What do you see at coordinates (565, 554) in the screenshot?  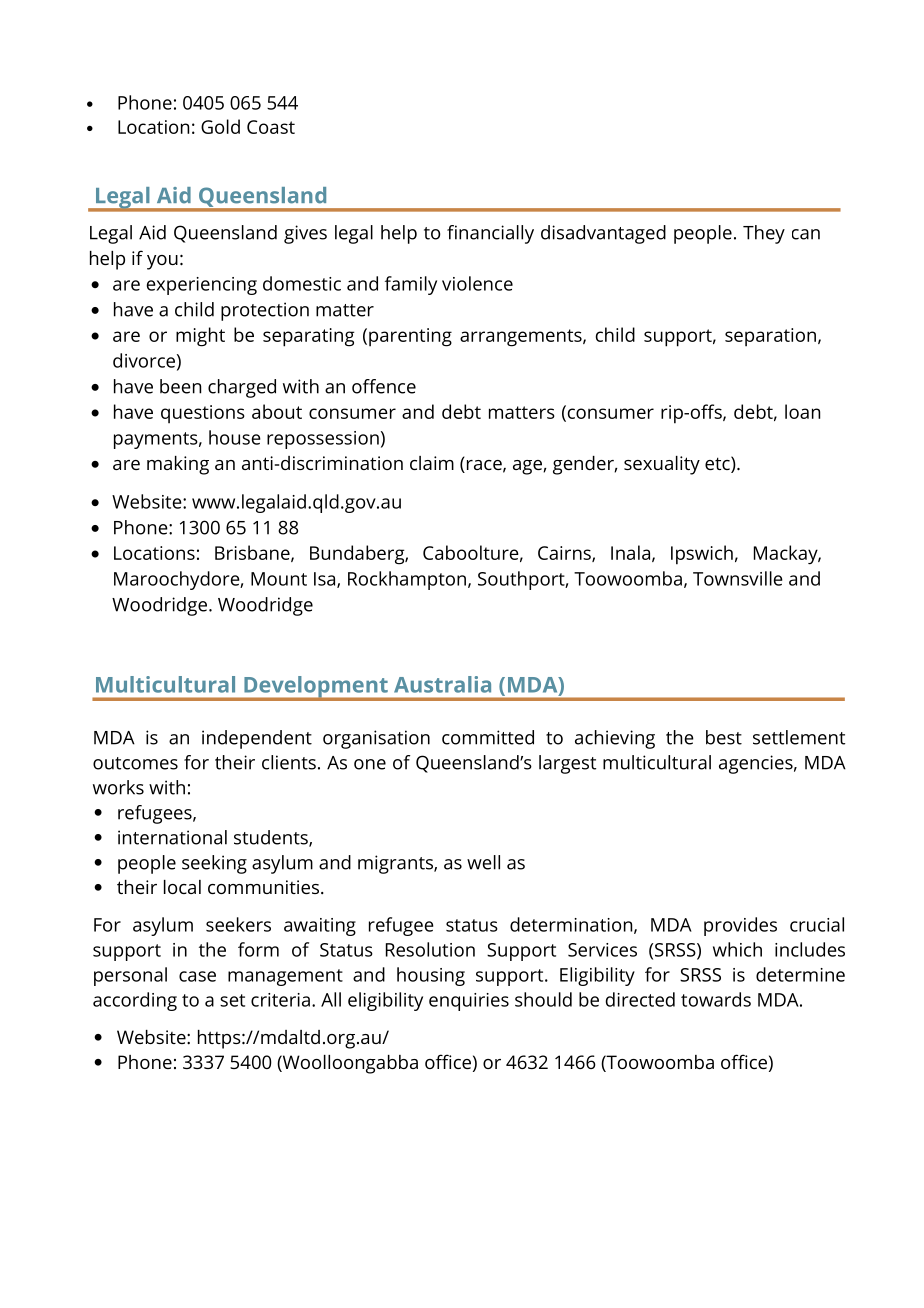 I see `Cairns` at bounding box center [565, 554].
